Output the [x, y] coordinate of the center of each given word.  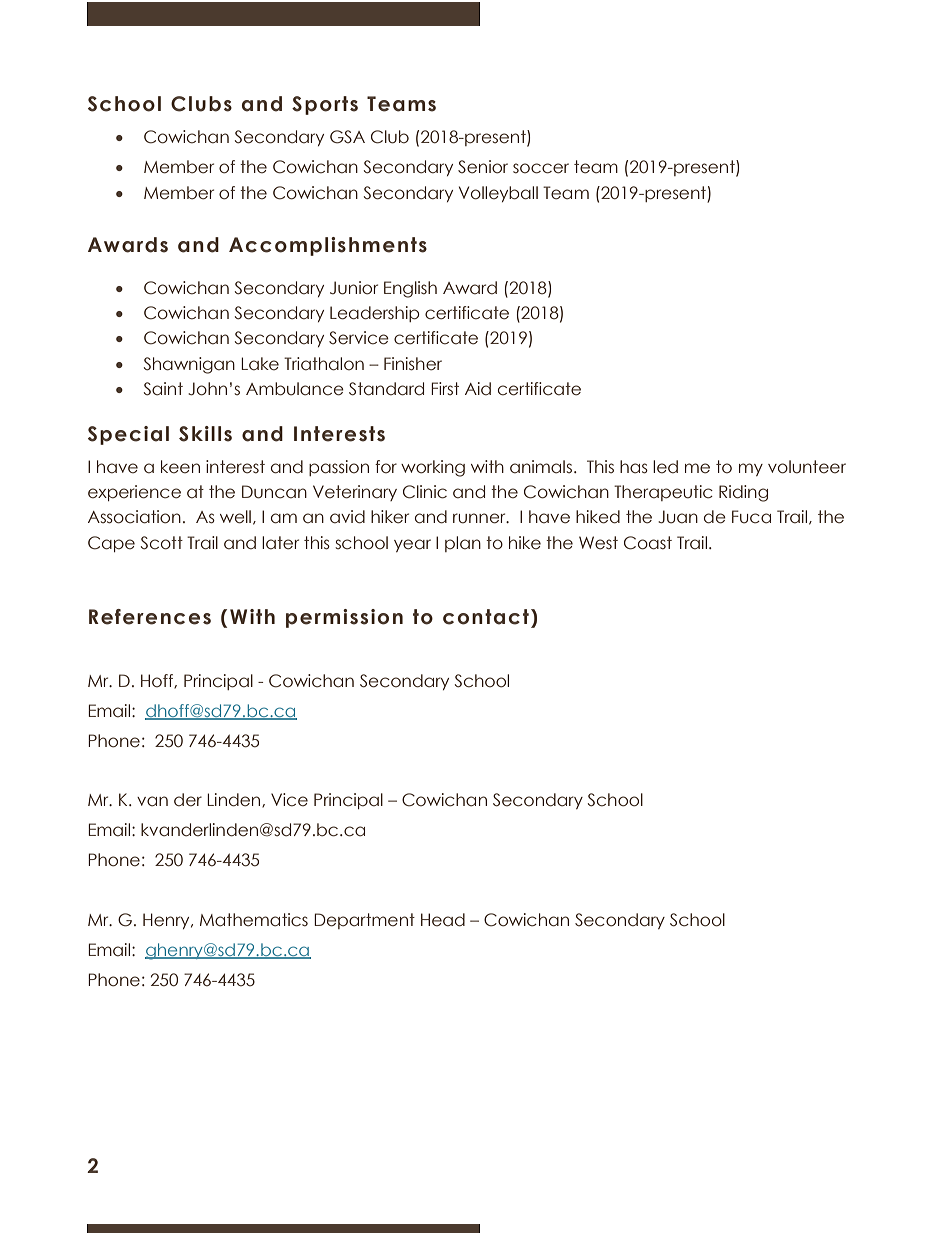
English [410, 289]
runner [480, 518]
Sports [325, 105]
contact [486, 617]
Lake [260, 364]
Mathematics [254, 920]
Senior [483, 167]
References [150, 617]
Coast [648, 543]
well [235, 517]
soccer [541, 168]
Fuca [751, 517]
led [665, 467]
